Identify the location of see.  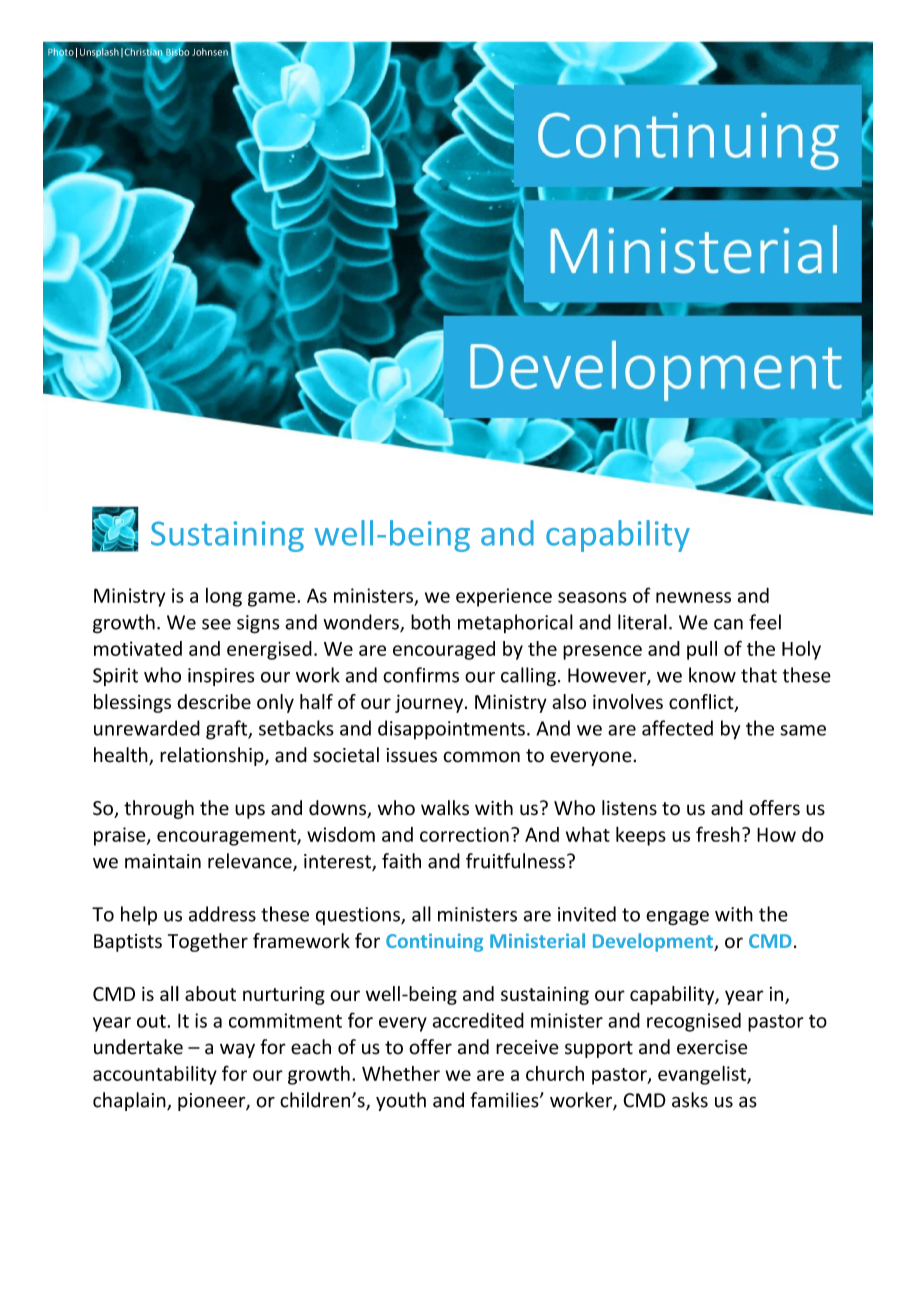
(216, 624).
